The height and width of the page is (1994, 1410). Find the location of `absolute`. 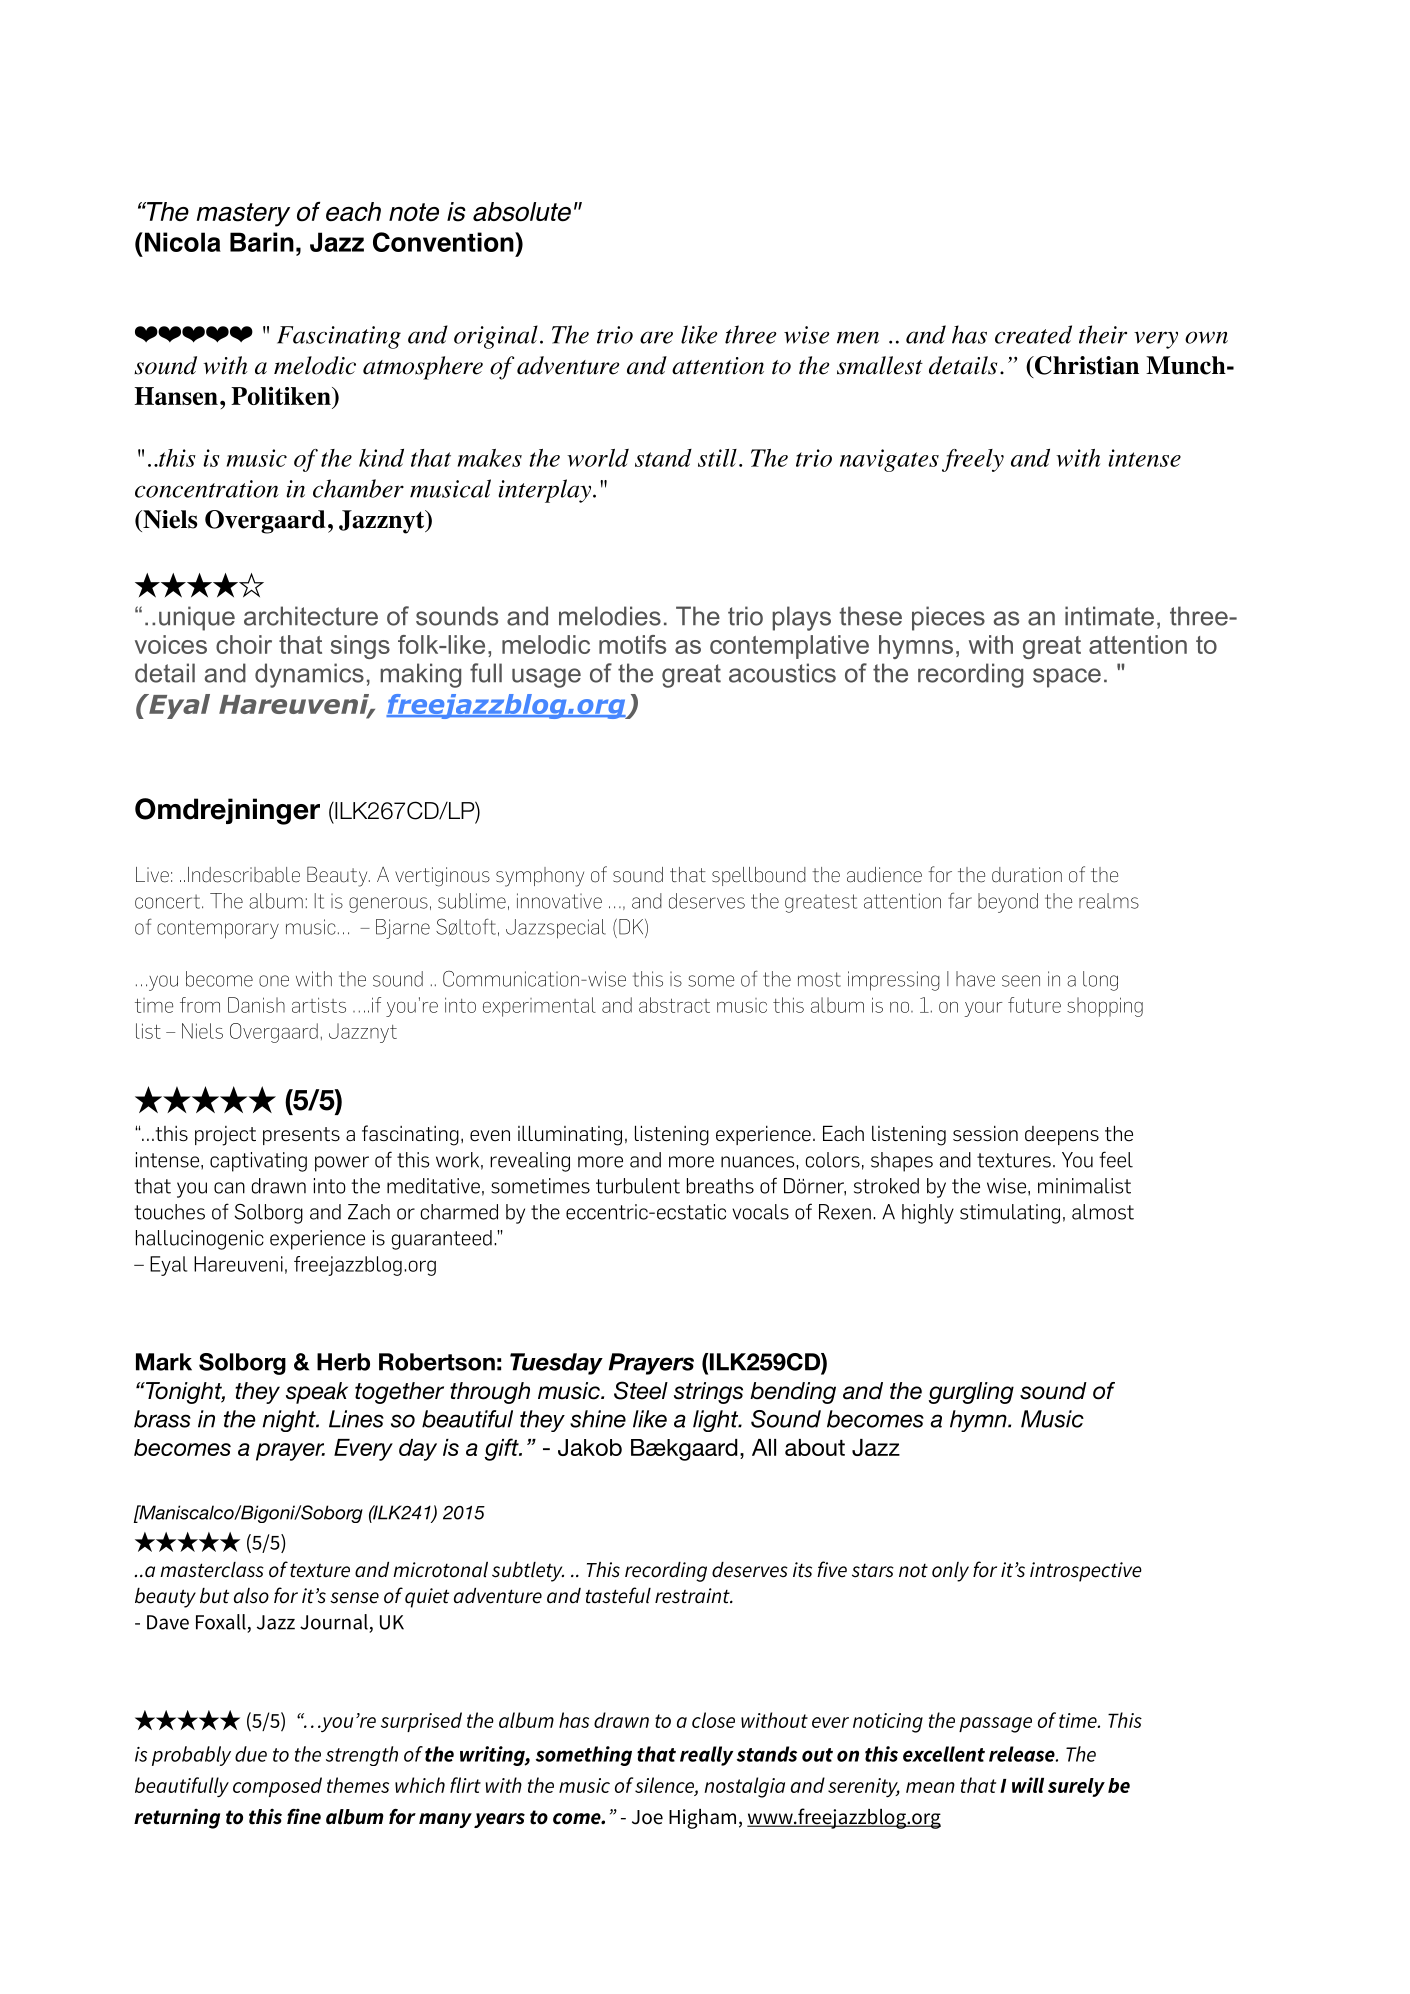

absolute is located at coordinates (522, 212).
